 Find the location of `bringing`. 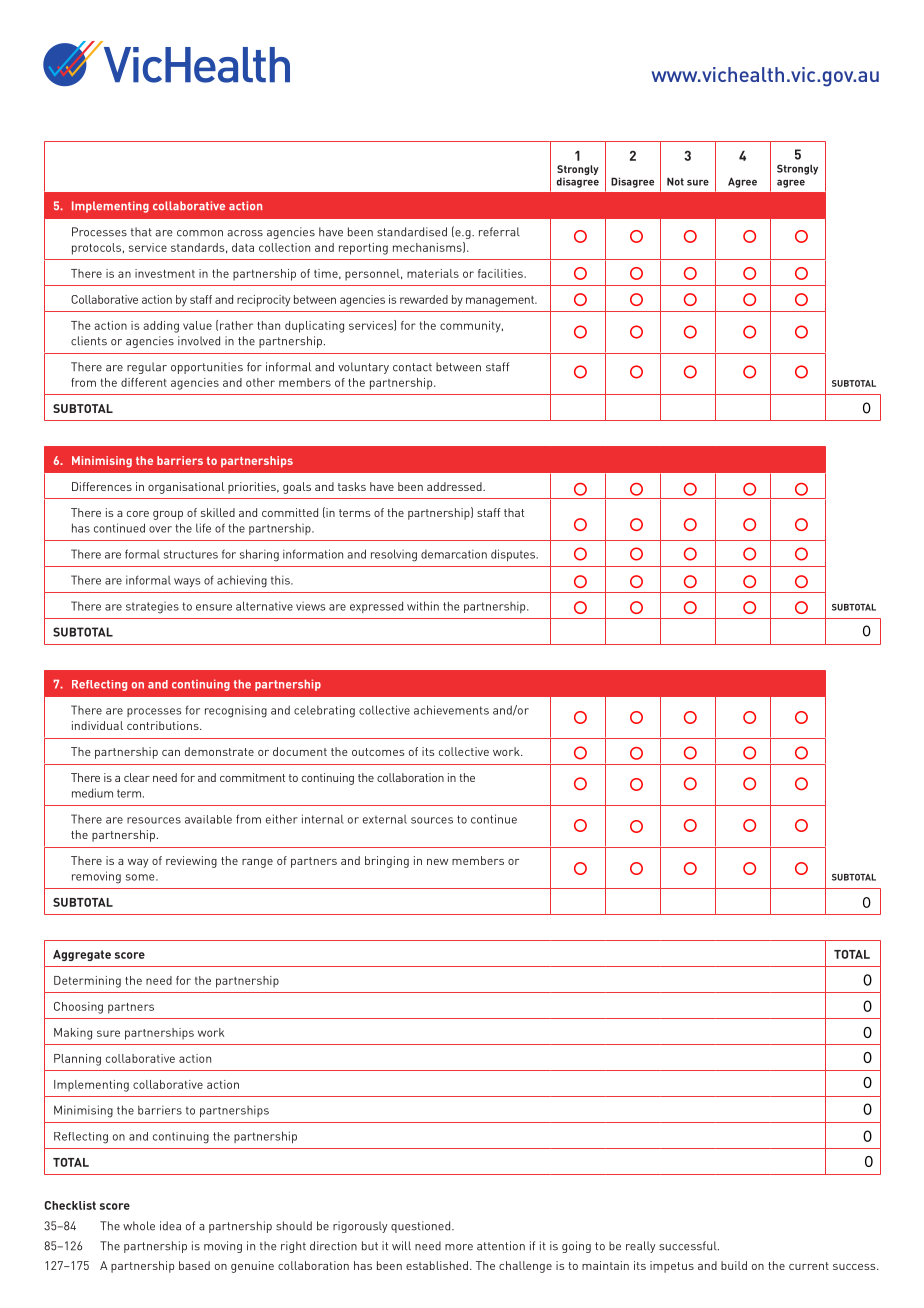

bringing is located at coordinates (387, 862).
